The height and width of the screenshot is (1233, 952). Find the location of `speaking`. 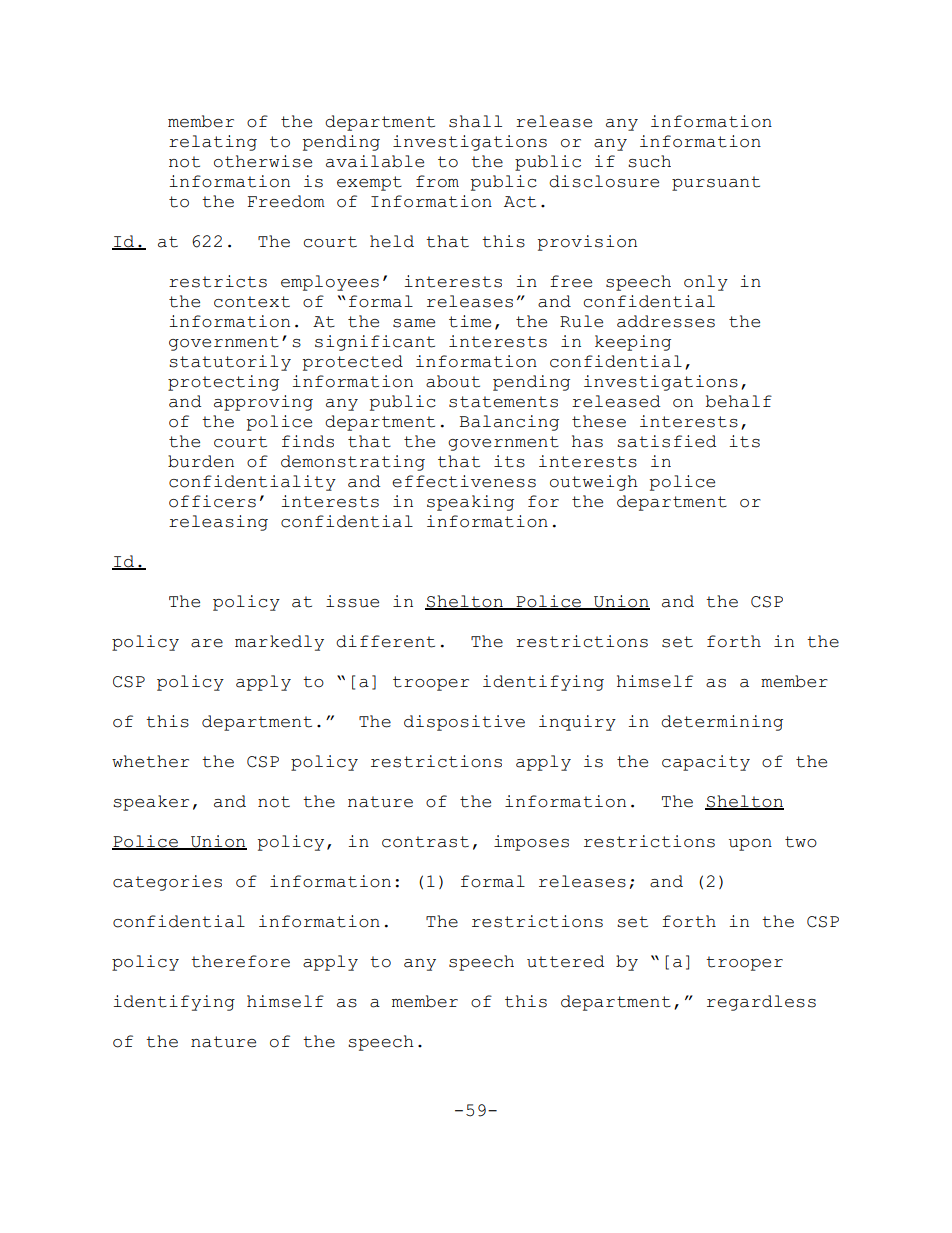

speaking is located at coordinates (470, 503).
